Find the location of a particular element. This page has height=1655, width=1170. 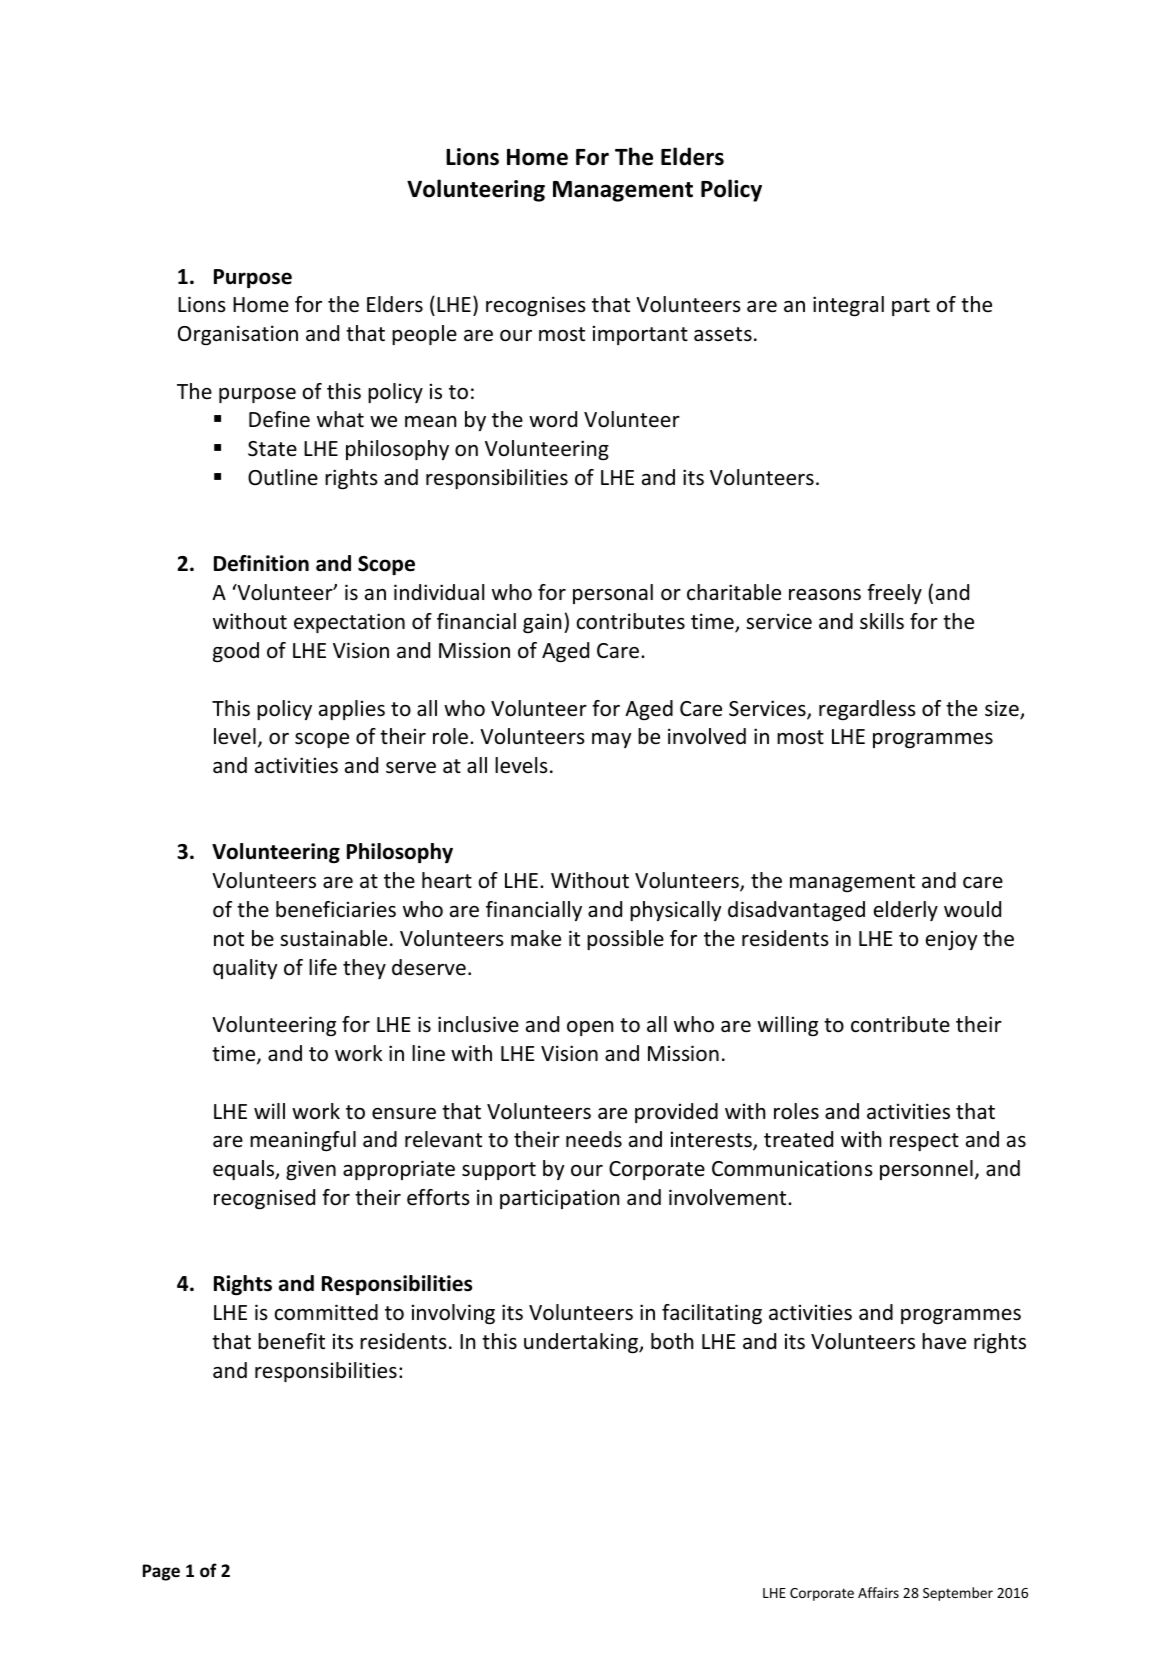

respect is located at coordinates (924, 1142).
